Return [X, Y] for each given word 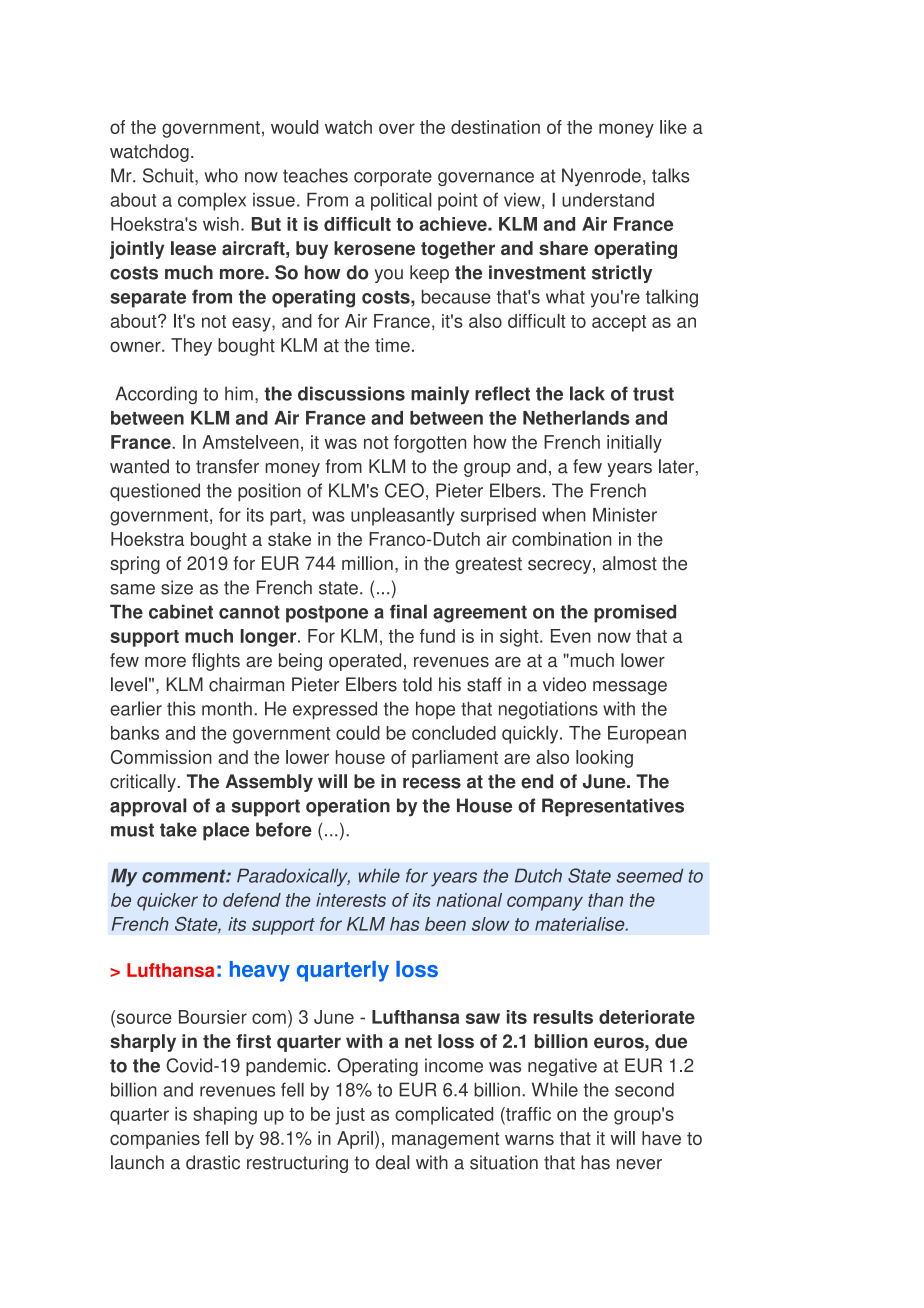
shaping [225, 1116]
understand [608, 200]
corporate [393, 177]
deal [393, 1162]
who [221, 175]
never [639, 1164]
